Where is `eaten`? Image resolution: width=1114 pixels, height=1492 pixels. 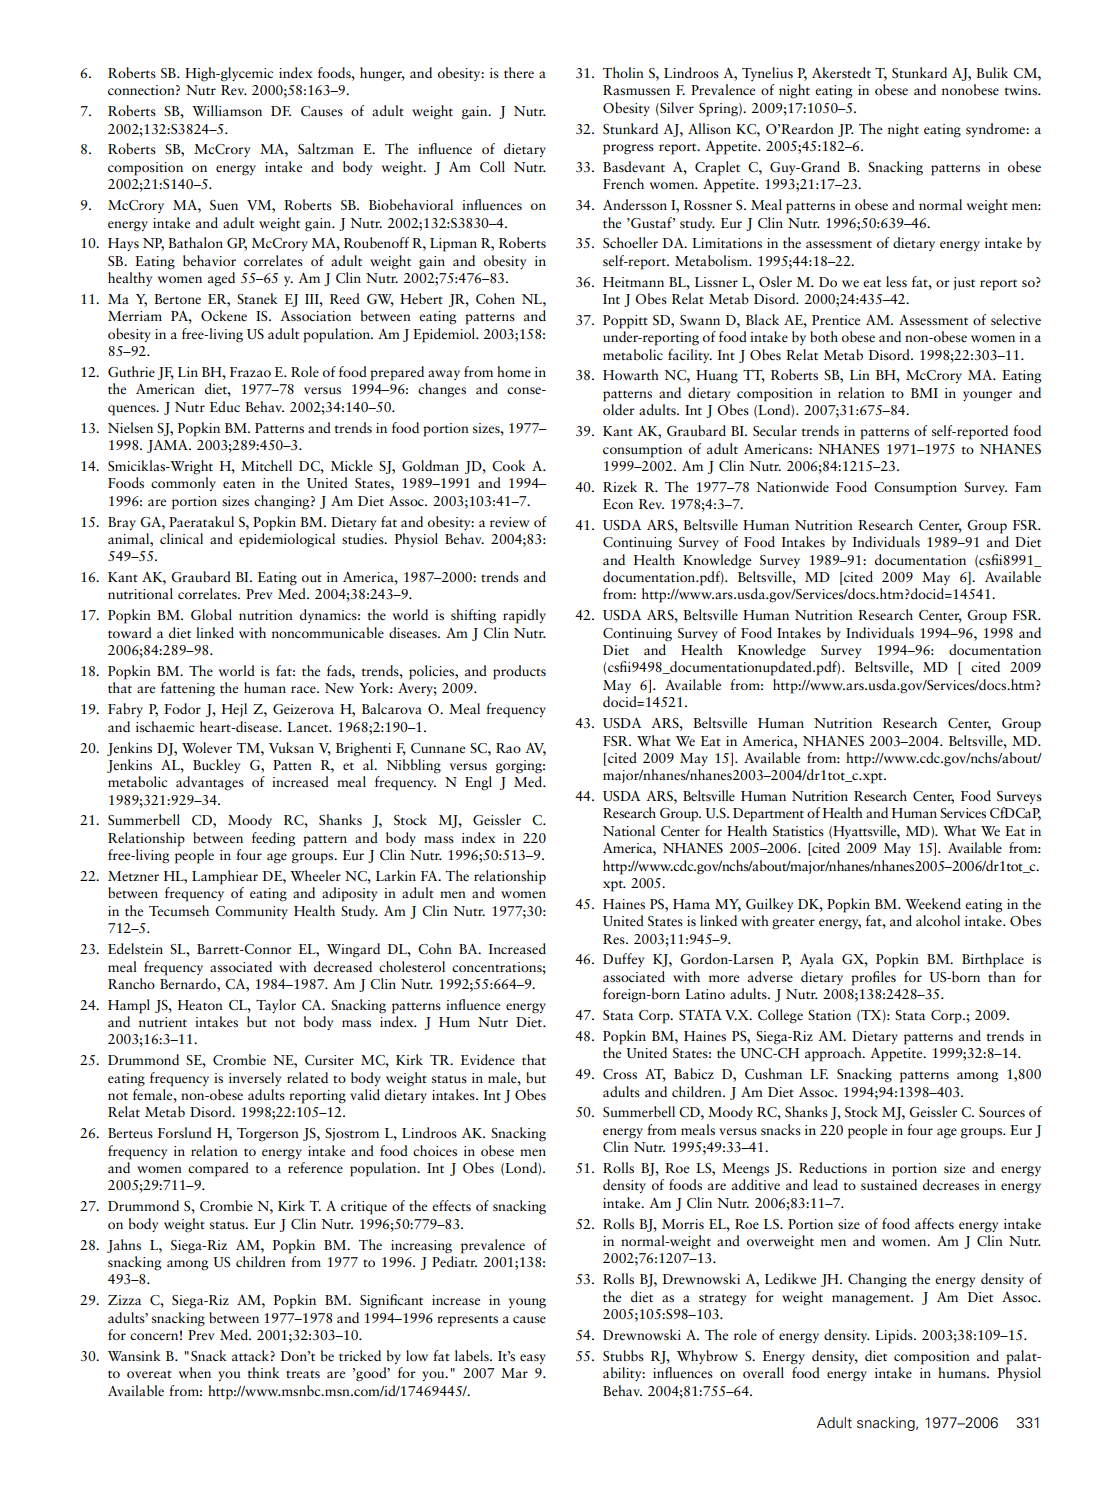
eaten is located at coordinates (239, 484).
